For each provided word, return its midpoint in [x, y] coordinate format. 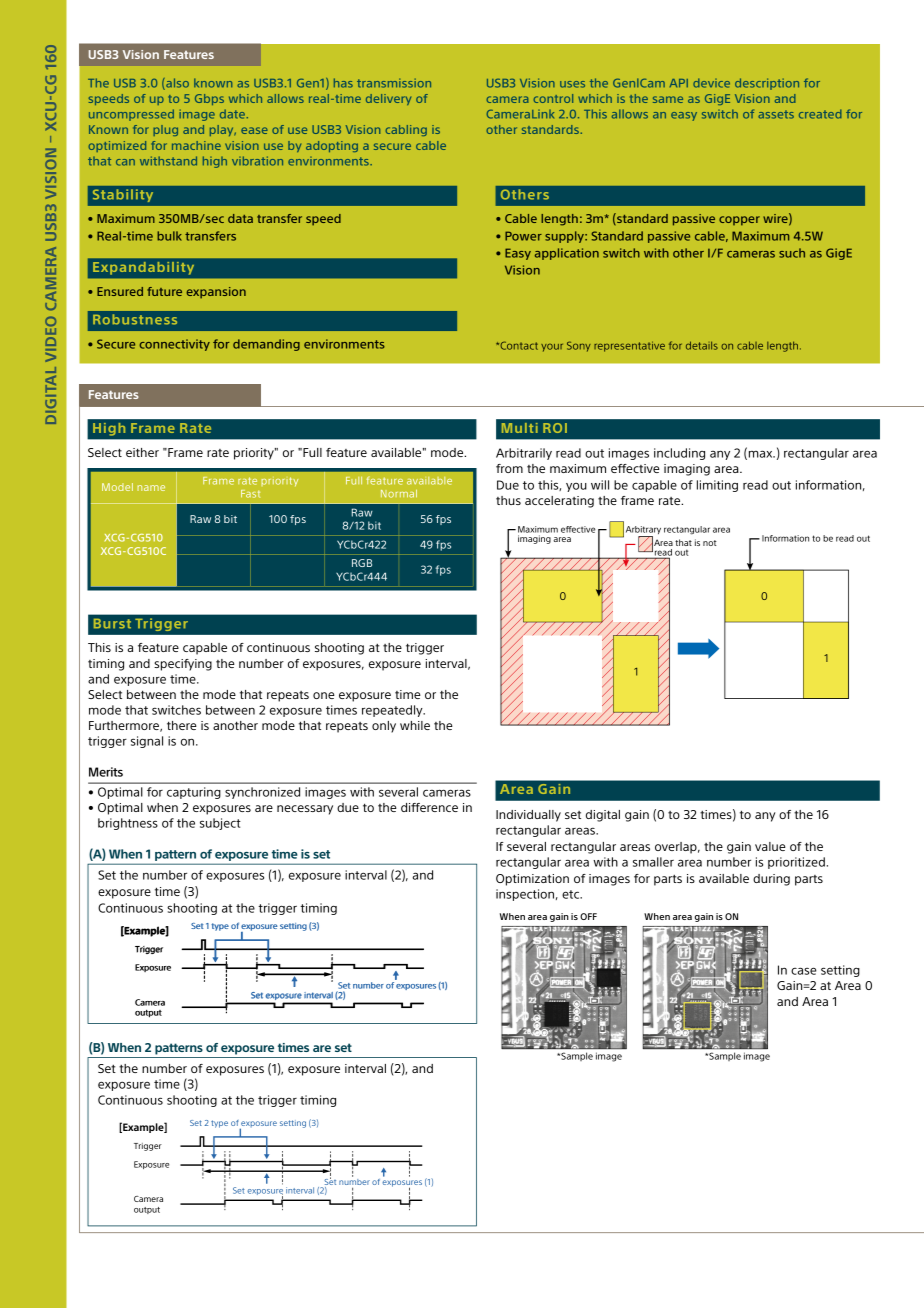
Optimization [532, 880]
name [151, 488]
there [182, 725]
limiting [717, 486]
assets [776, 114]
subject [220, 824]
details [702, 345]
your [552, 347]
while [415, 725]
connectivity [174, 345]
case [803, 971]
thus [508, 500]
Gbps [209, 99]
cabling [406, 130]
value [770, 846]
